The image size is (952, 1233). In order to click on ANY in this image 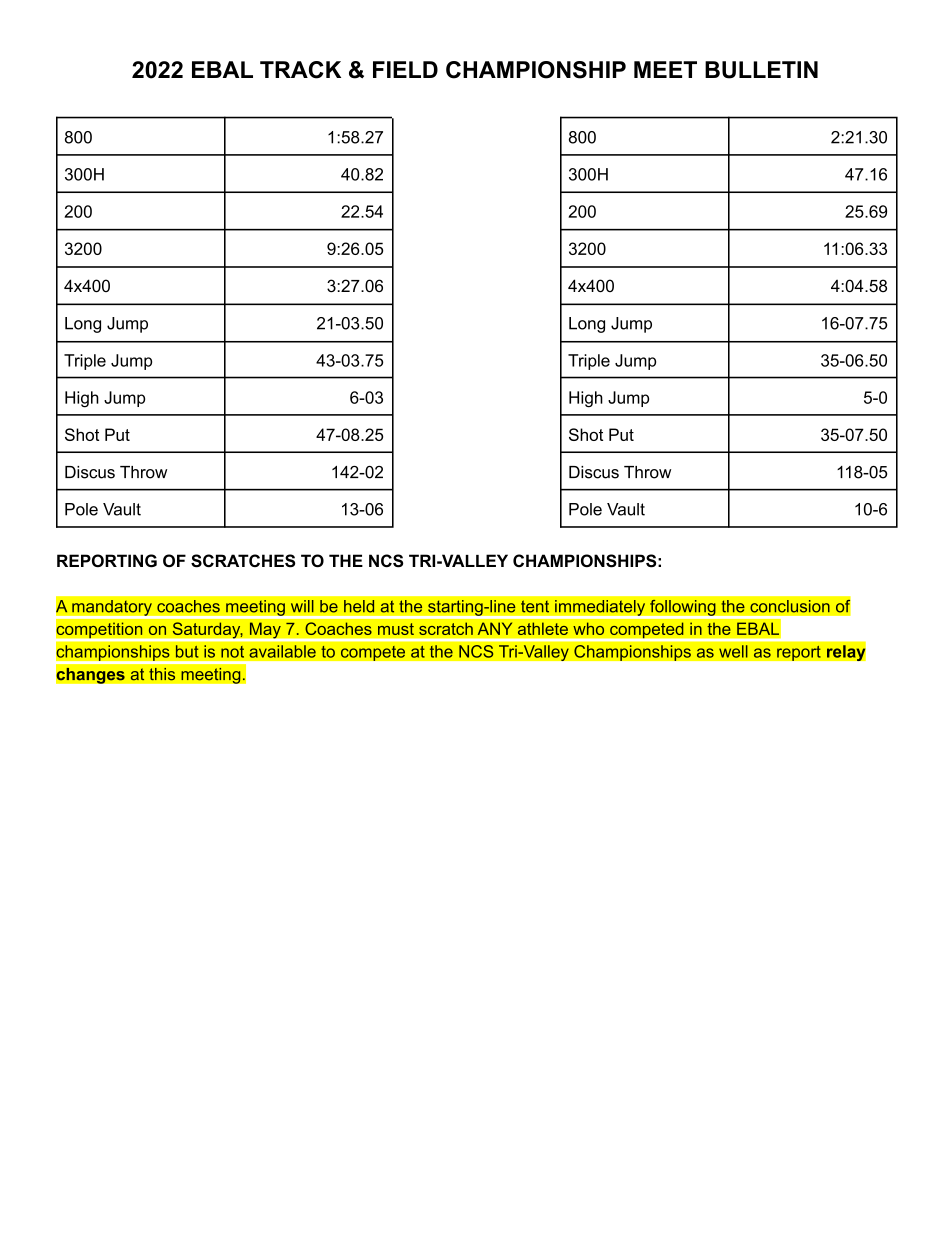, I will do `click(495, 628)`.
